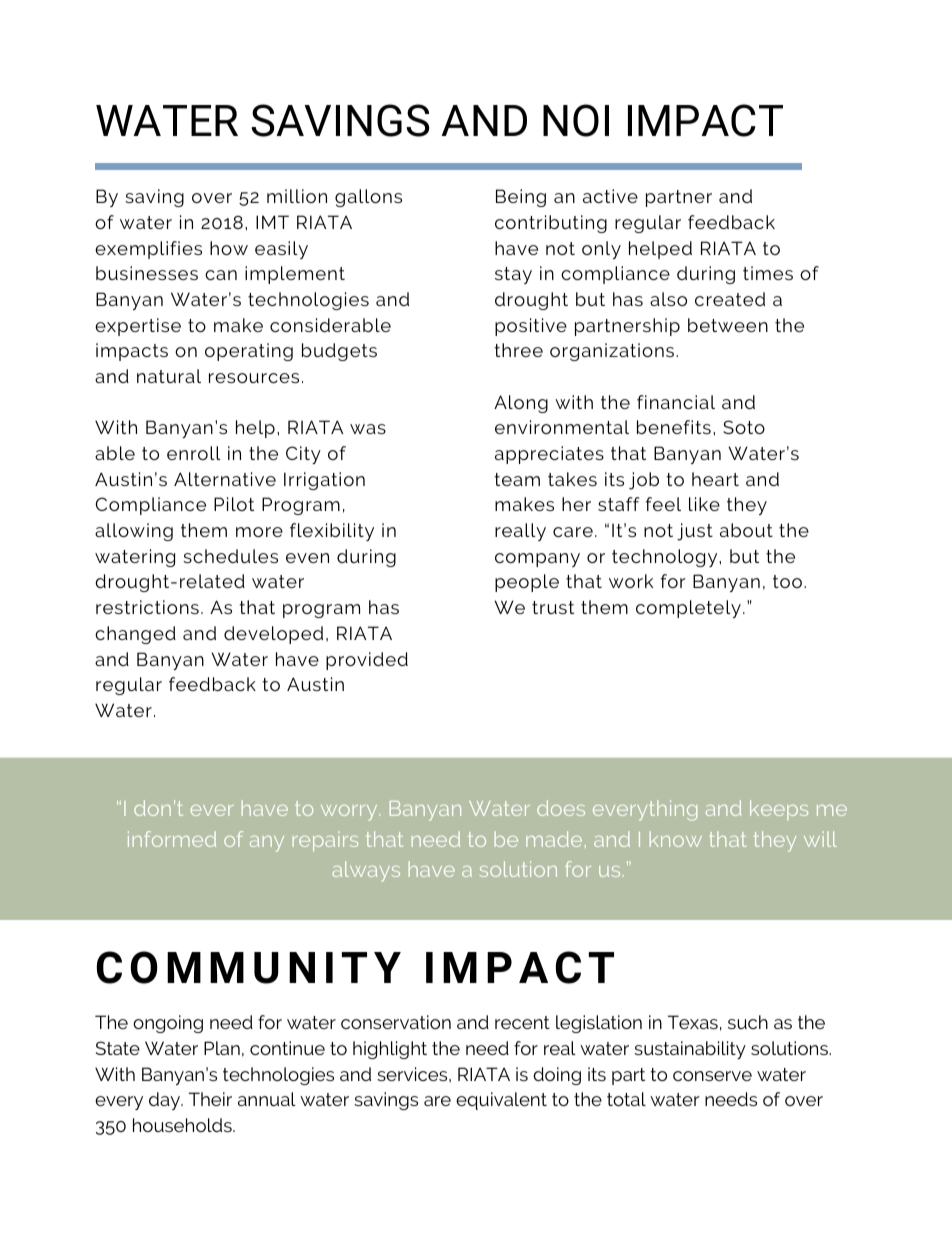 The width and height of the screenshot is (952, 1233). Describe the element at coordinates (297, 196) in the screenshot. I see `million` at that location.
